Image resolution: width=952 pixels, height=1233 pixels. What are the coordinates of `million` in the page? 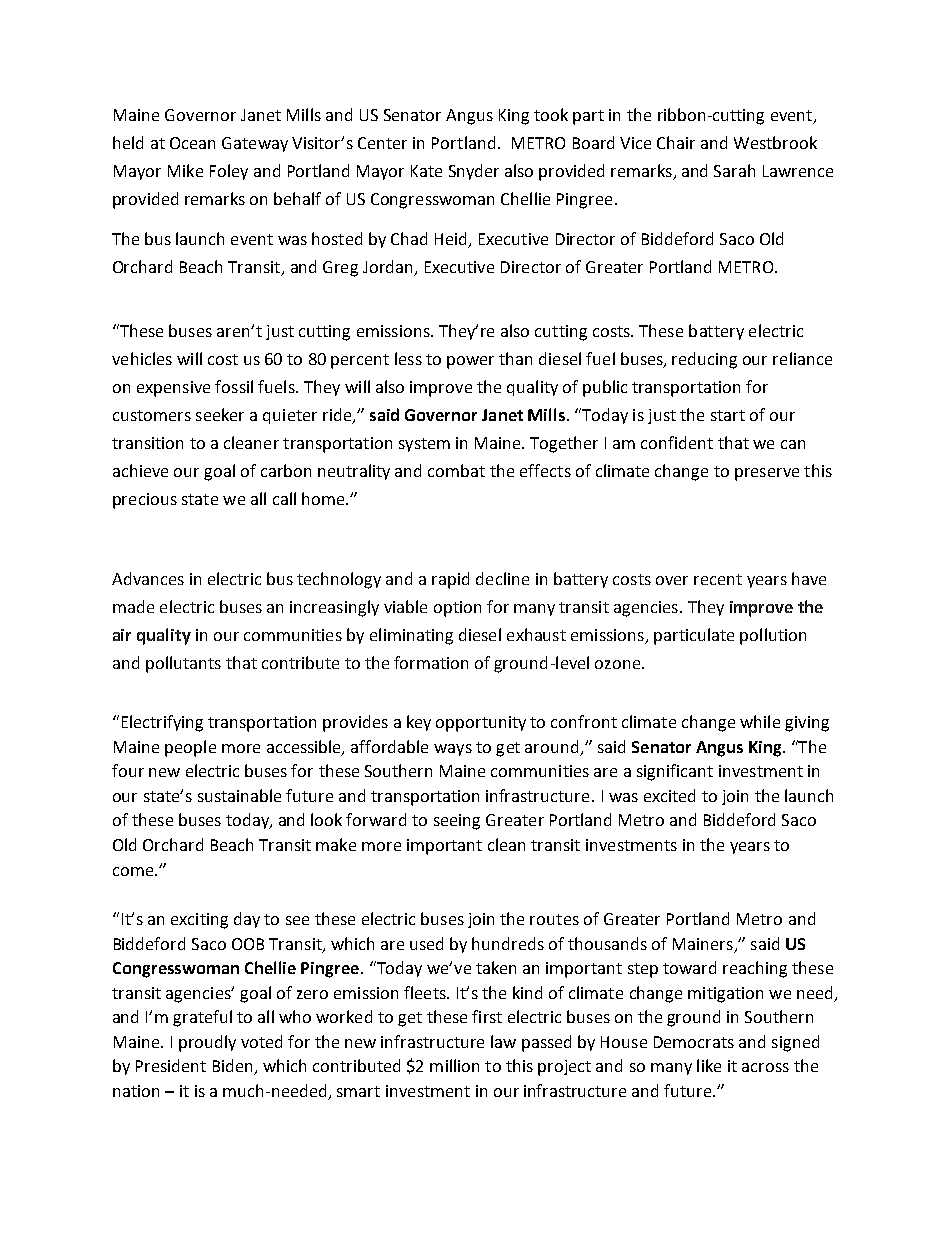 It's located at (454, 1065).
